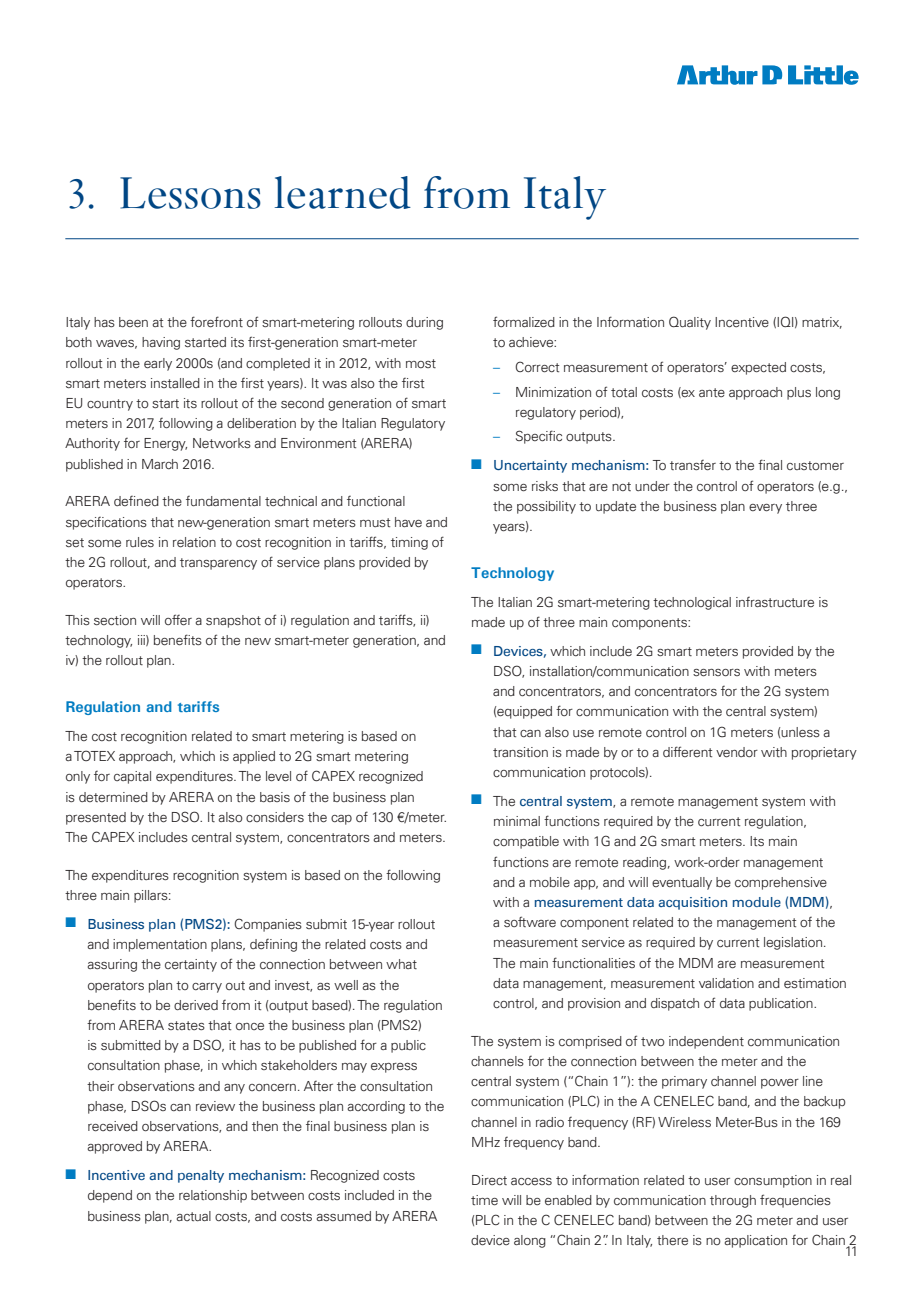  I want to click on vendor, so click(737, 752).
